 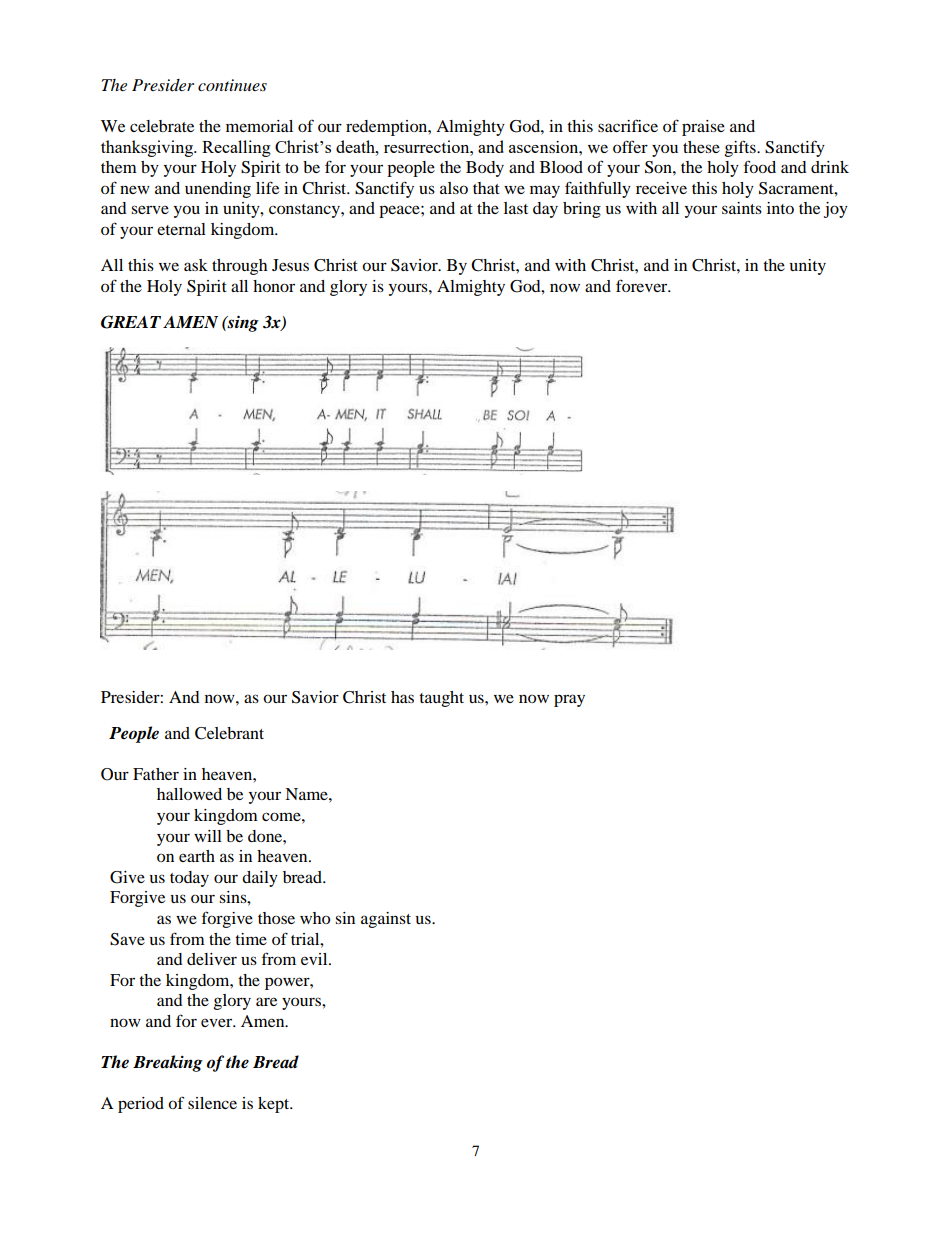 I want to click on pray, so click(x=569, y=700).
